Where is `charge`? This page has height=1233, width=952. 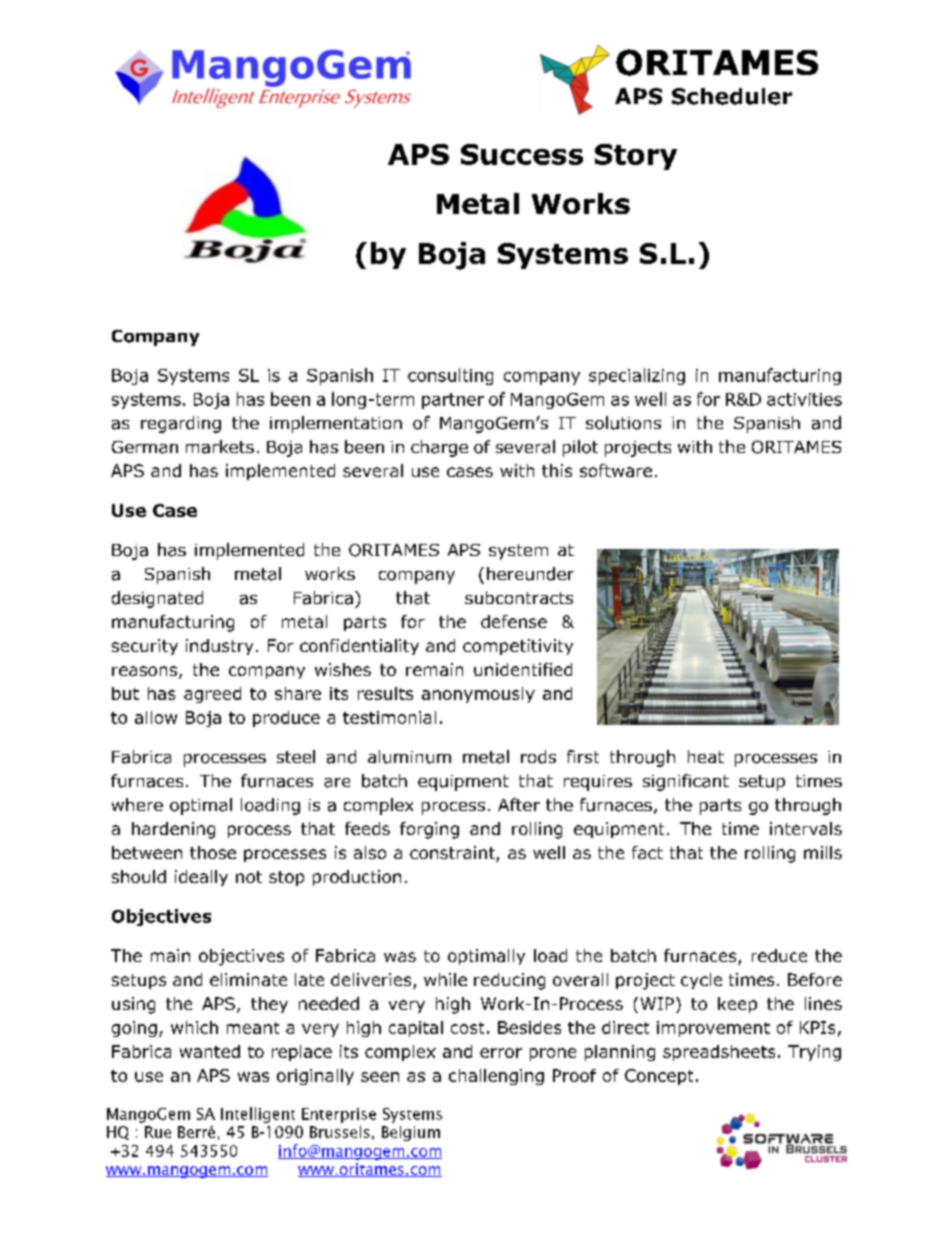 charge is located at coordinates (439, 448).
